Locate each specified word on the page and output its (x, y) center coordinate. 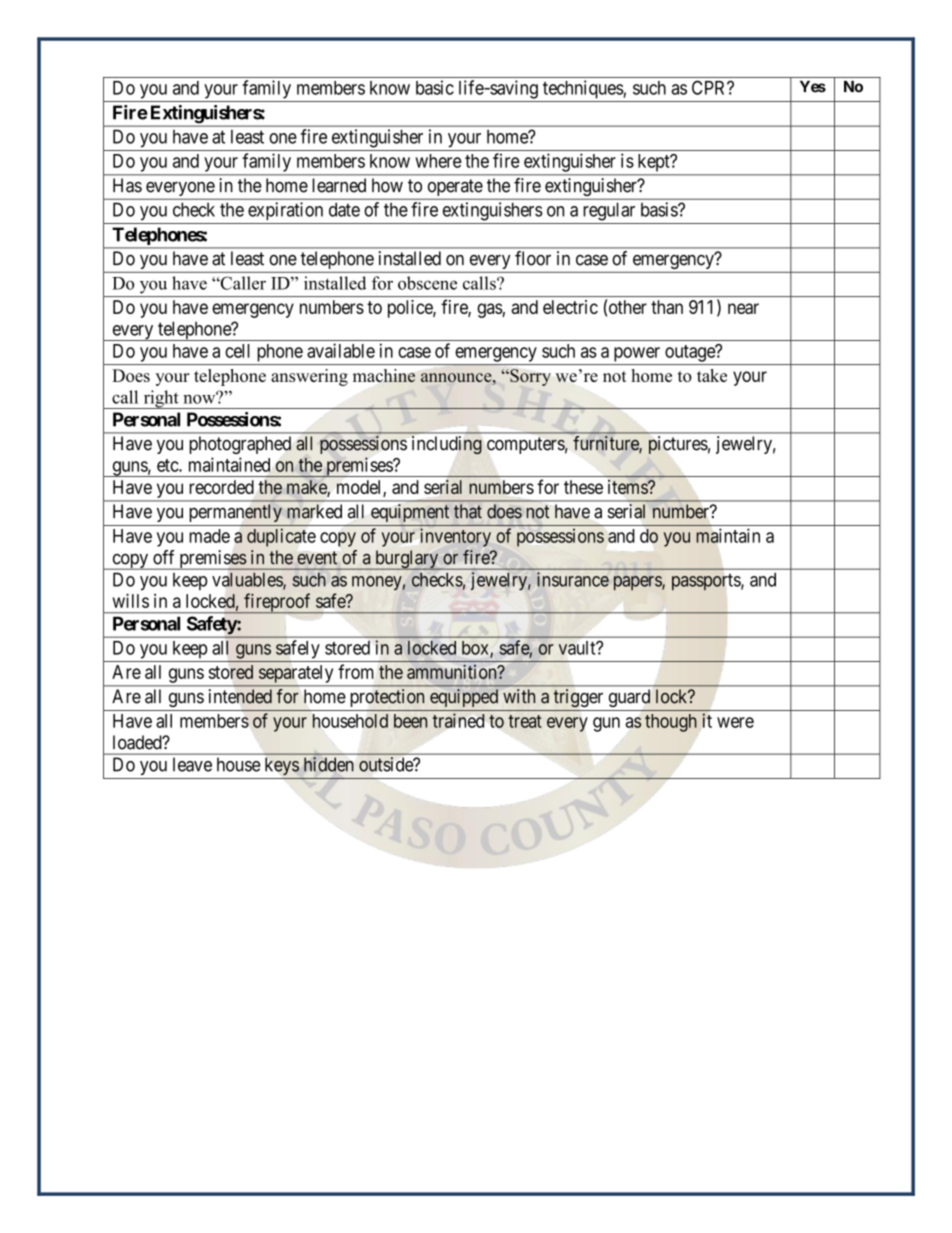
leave (192, 764)
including (447, 445)
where (438, 161)
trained (458, 720)
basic (435, 87)
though (671, 723)
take (712, 375)
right (161, 399)
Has (127, 185)
